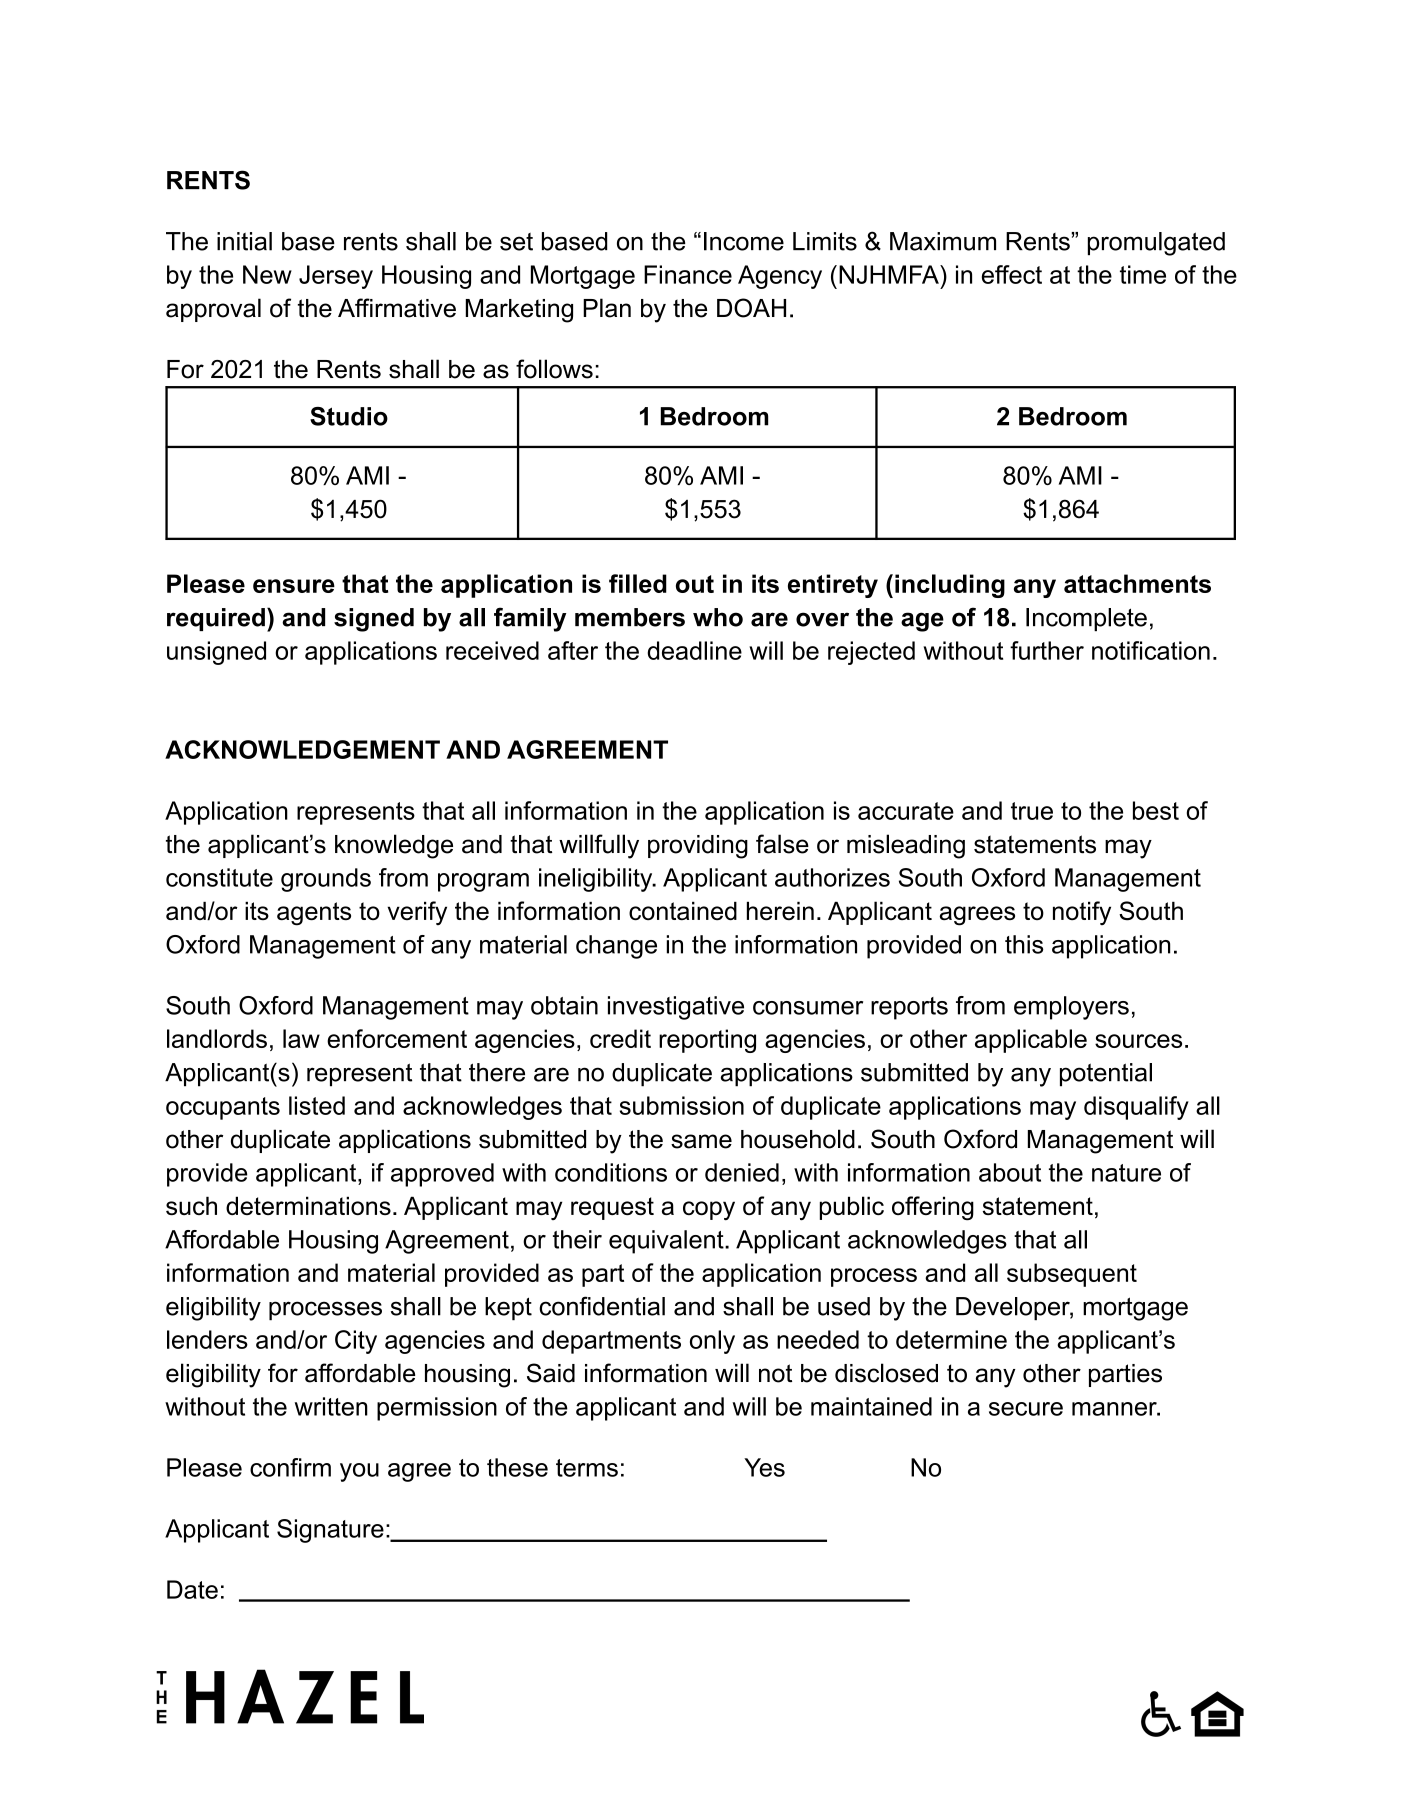  Describe the element at coordinates (336, 277) in the screenshot. I see `Jersey` at that location.
